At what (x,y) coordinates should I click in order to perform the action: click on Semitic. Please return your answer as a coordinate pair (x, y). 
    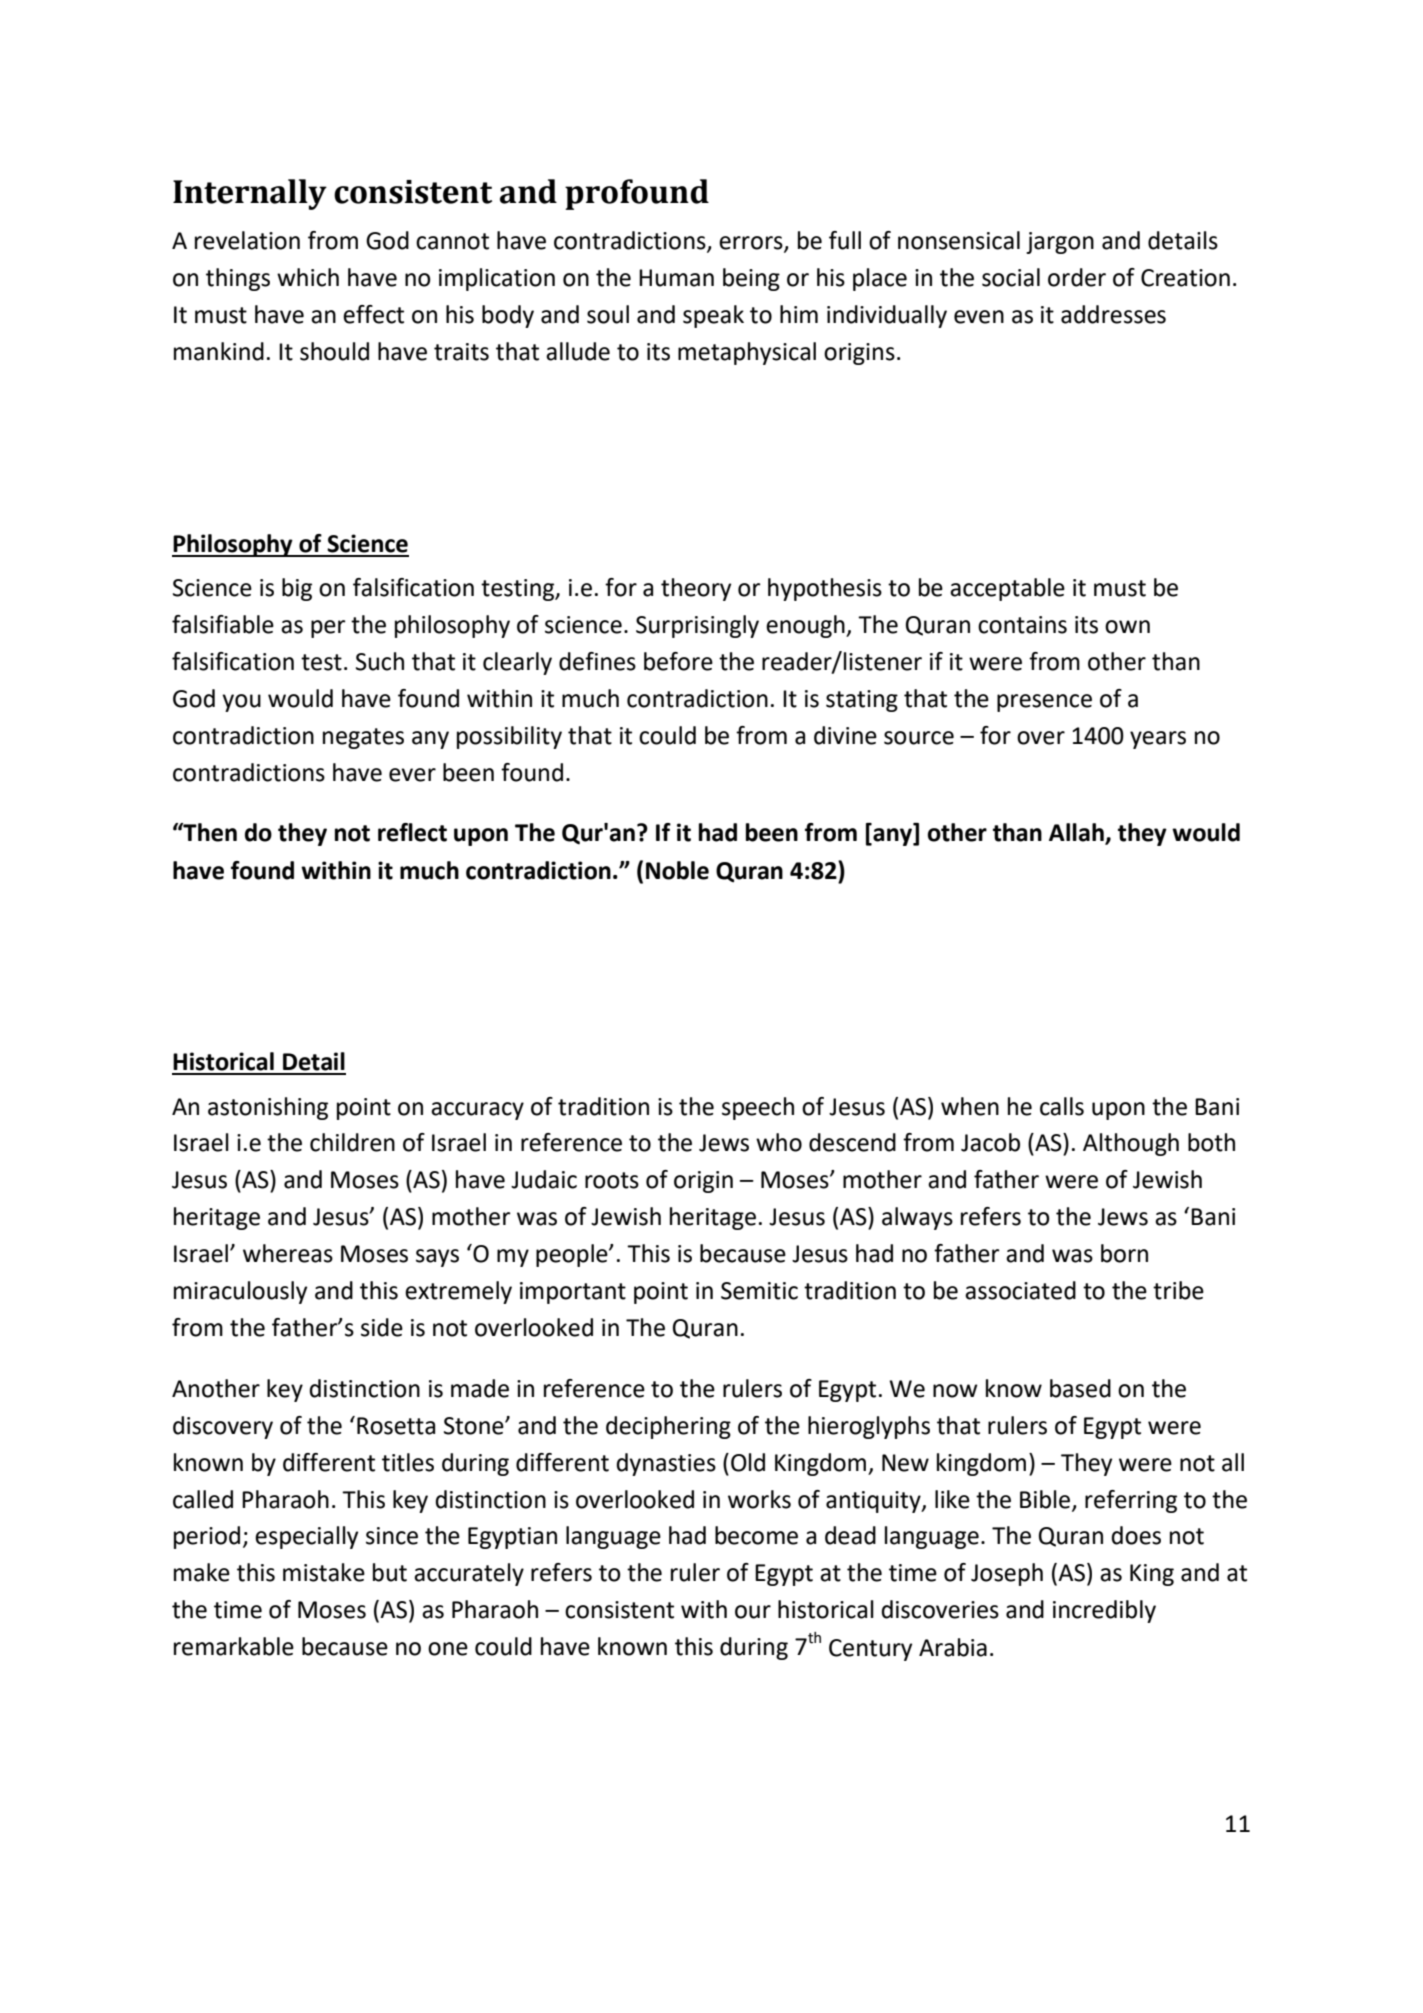
    Looking at the image, I should click on (759, 1291).
